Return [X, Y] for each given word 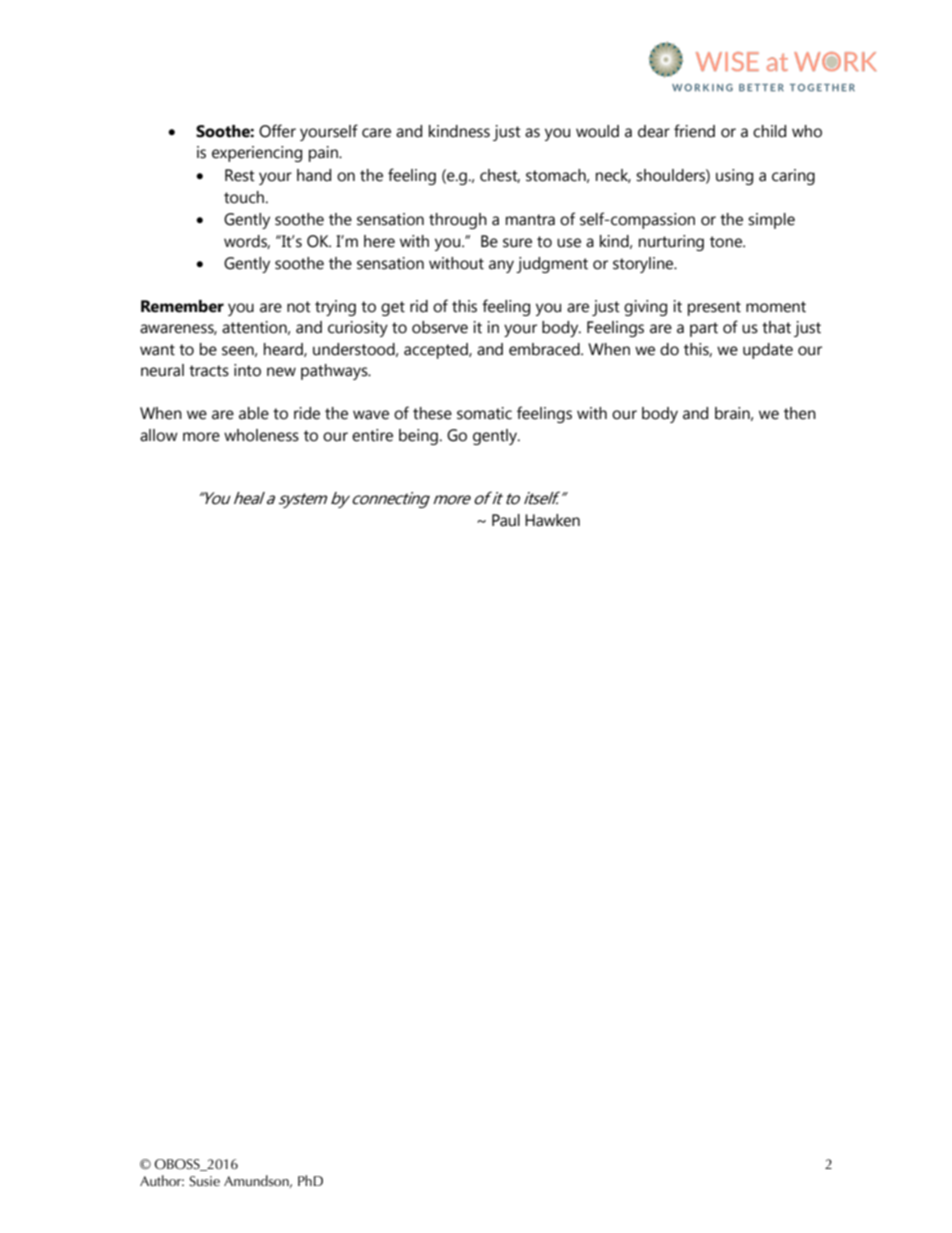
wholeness [261, 435]
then [800, 413]
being [418, 437]
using [734, 177]
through [458, 221]
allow [159, 435]
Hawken [552, 520]
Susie [204, 1181]
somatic [484, 413]
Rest [240, 175]
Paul [506, 520]
